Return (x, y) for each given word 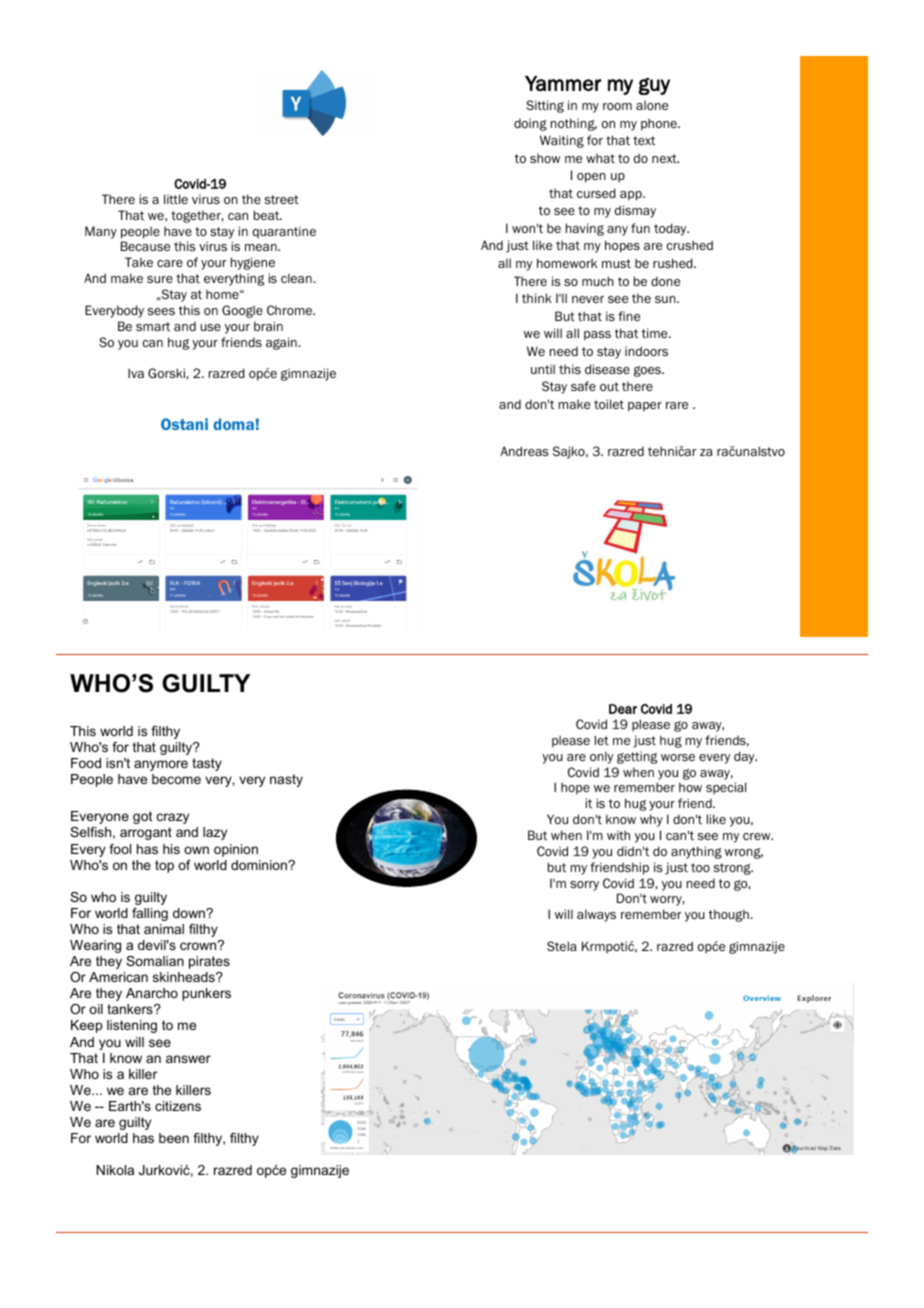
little (176, 199)
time (655, 333)
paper (645, 407)
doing (530, 124)
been (174, 1138)
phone (660, 124)
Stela (561, 946)
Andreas (524, 451)
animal (164, 929)
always (596, 915)
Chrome (291, 310)
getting (637, 757)
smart (153, 326)
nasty (286, 780)
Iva (136, 373)
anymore (161, 765)
